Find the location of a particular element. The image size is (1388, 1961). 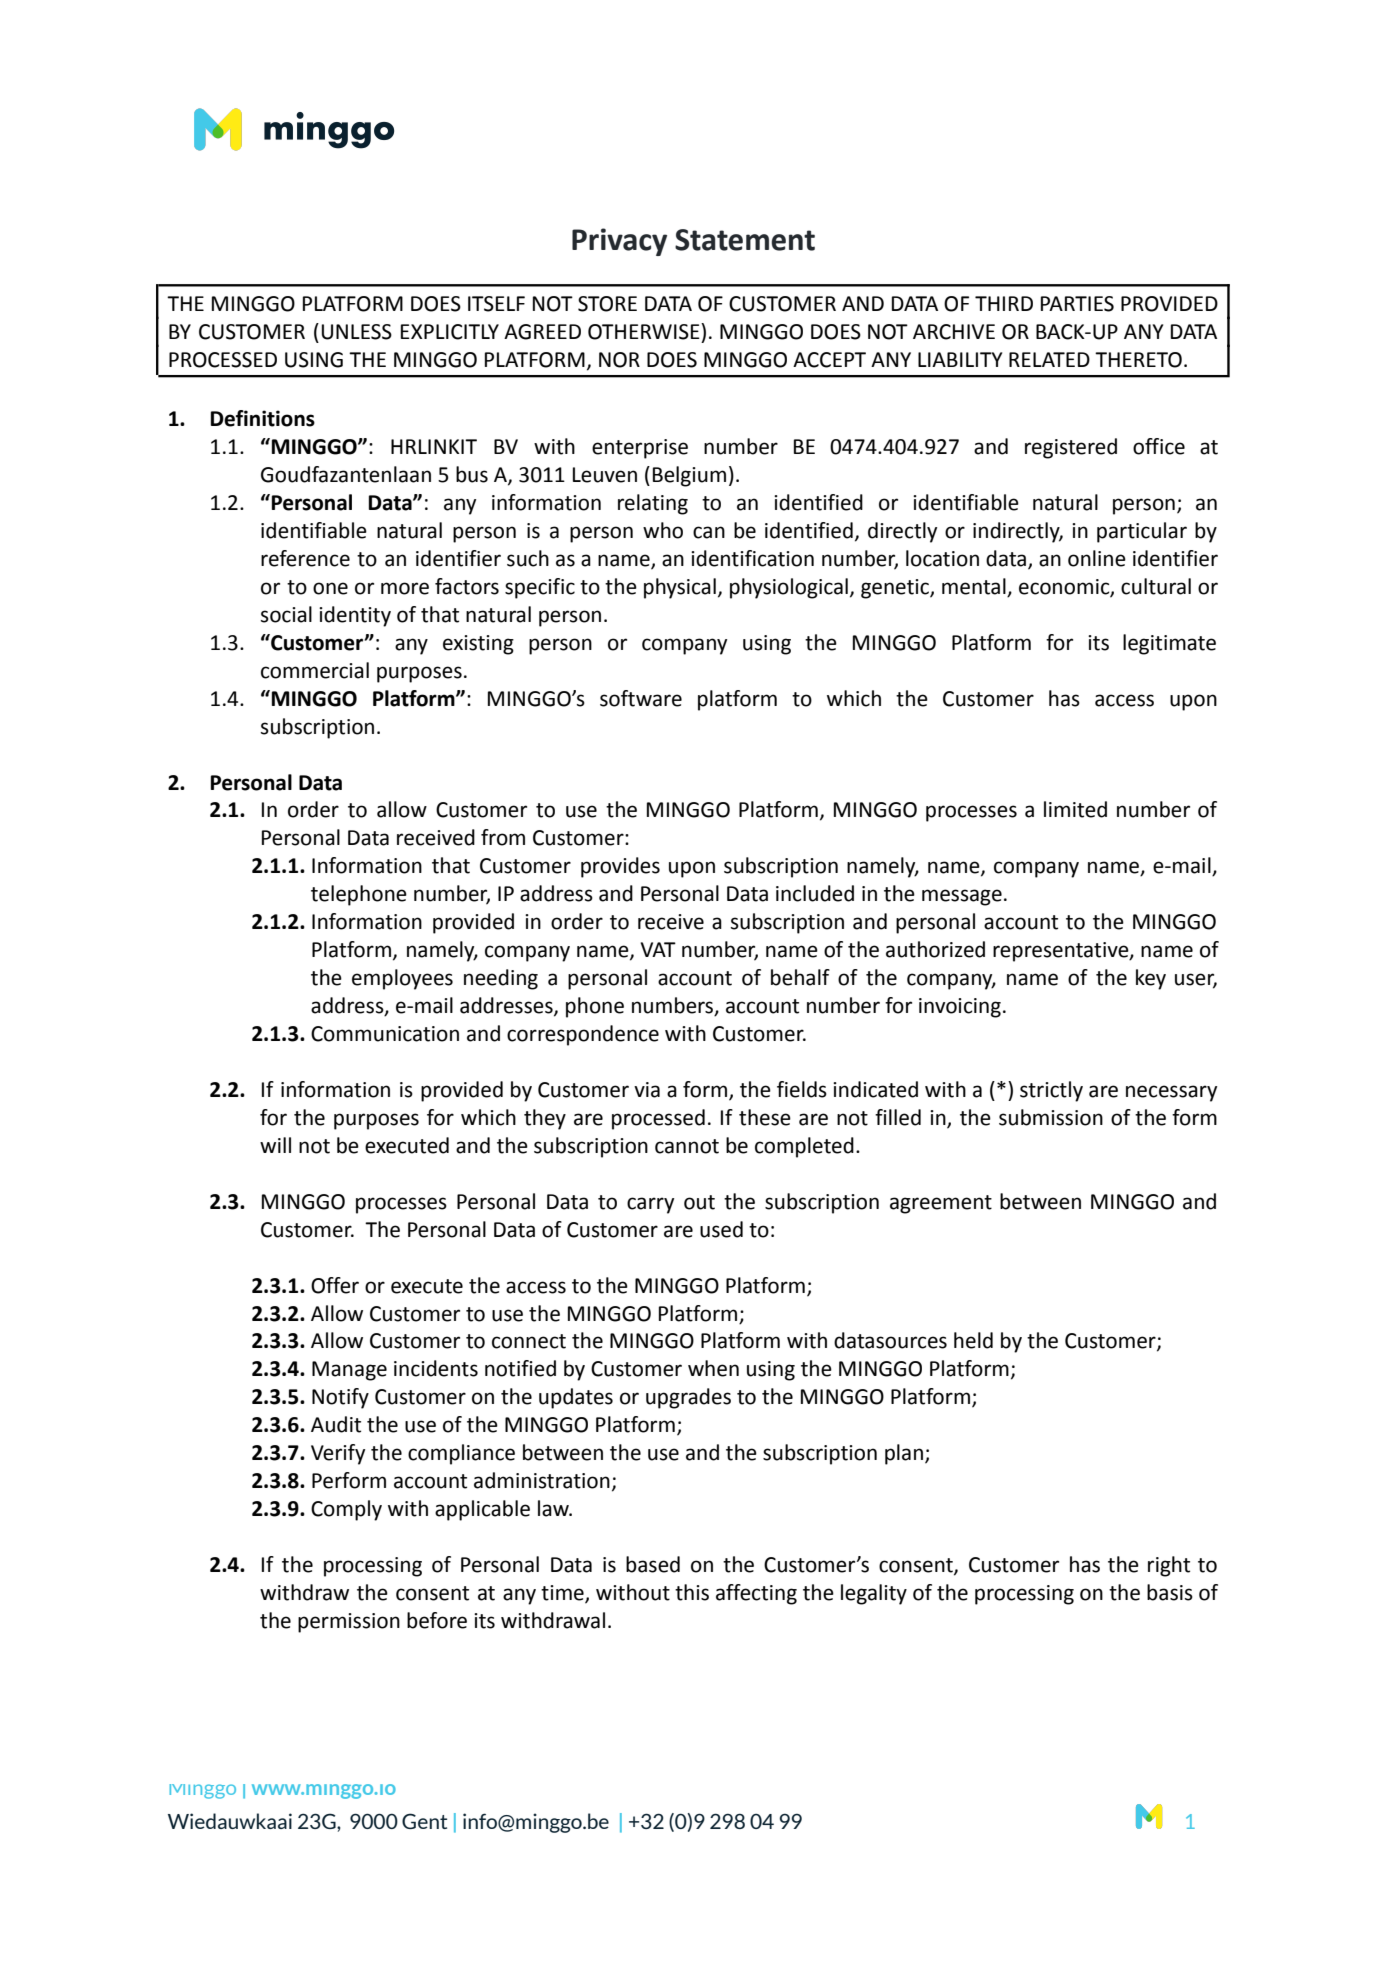

limited is located at coordinates (1075, 809).
